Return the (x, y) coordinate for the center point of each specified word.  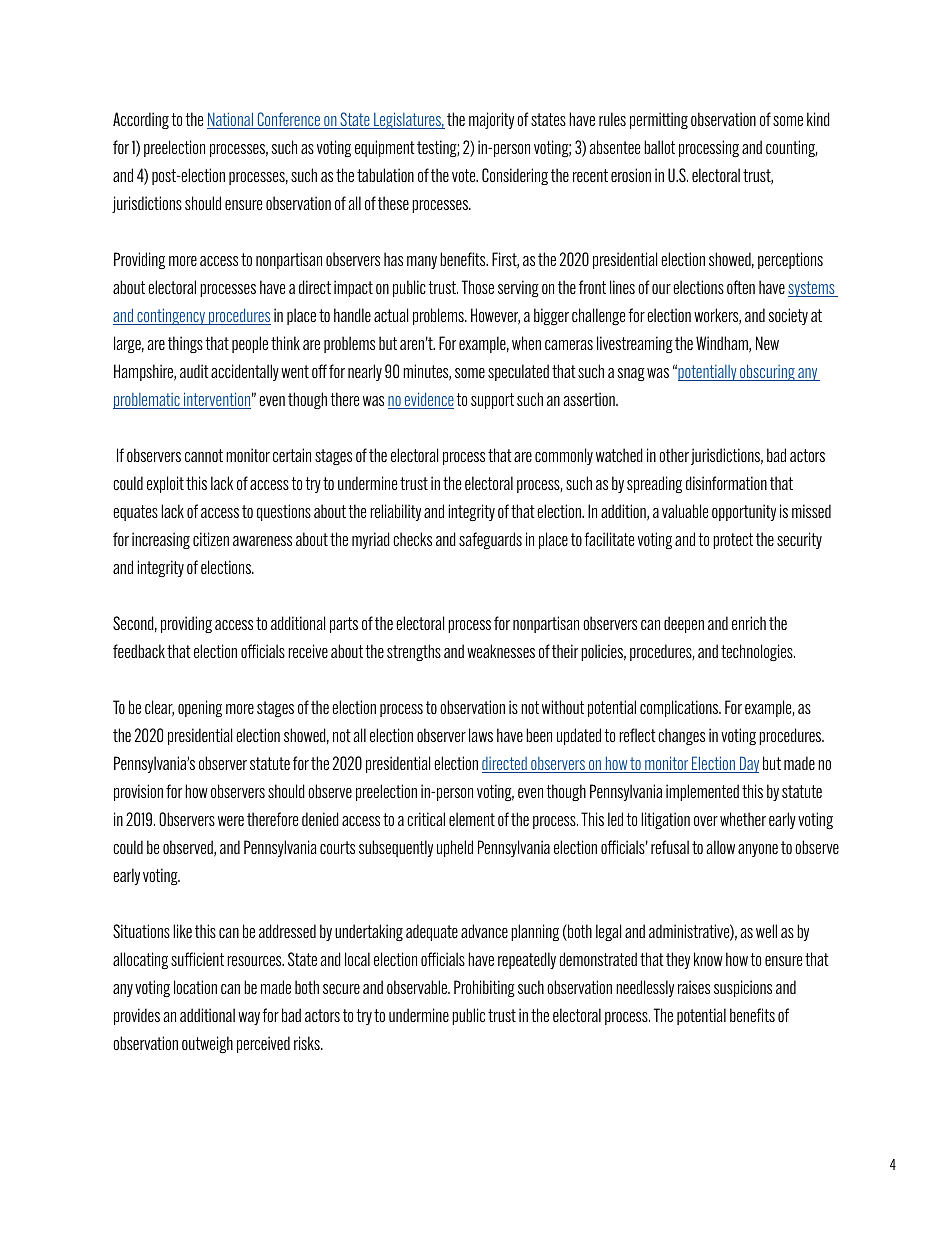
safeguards (490, 540)
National (231, 120)
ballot (659, 147)
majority (491, 120)
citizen (211, 539)
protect (733, 541)
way (249, 1018)
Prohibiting (484, 988)
